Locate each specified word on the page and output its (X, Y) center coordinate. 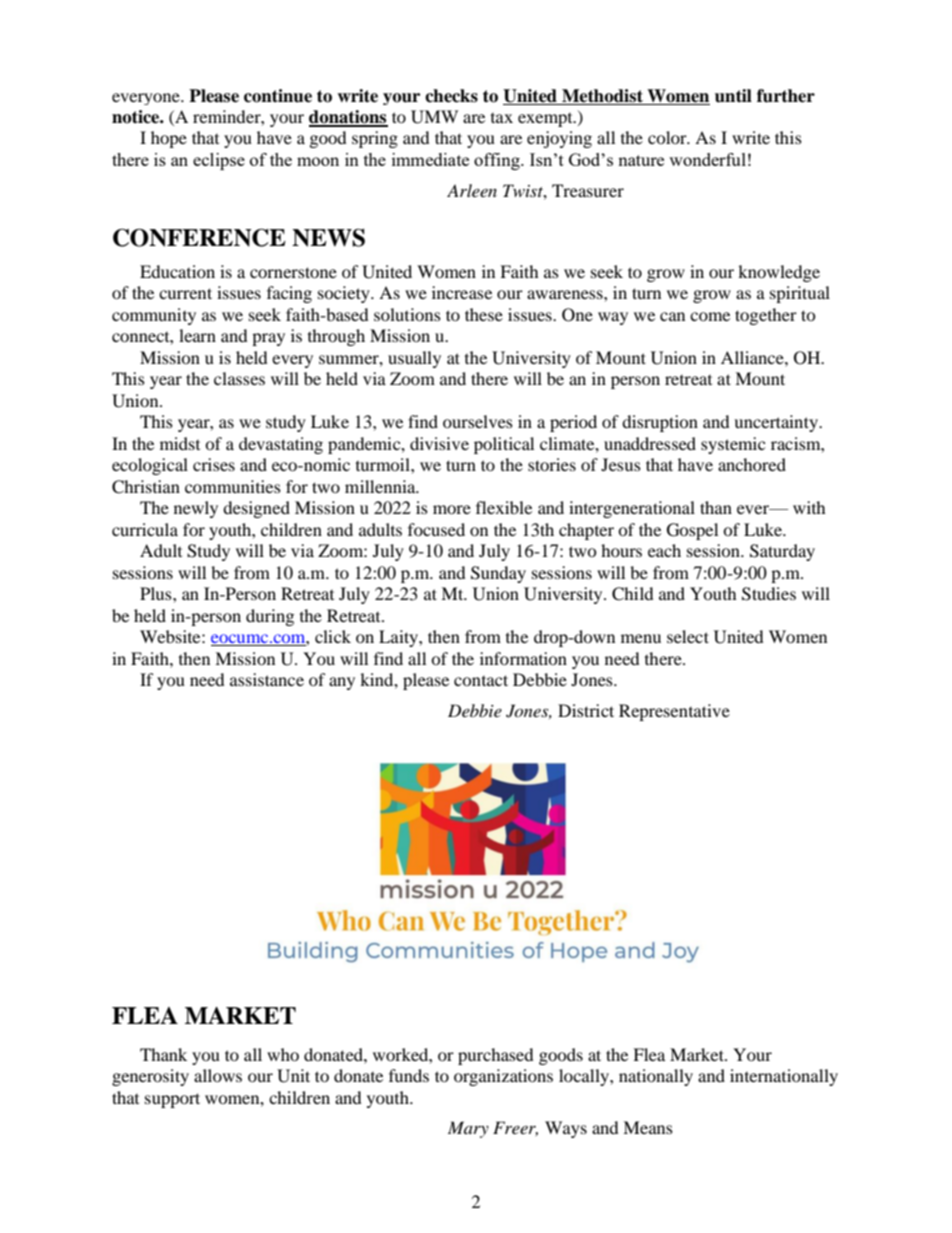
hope (169, 139)
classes (239, 378)
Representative (674, 712)
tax (502, 118)
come (710, 316)
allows (218, 1075)
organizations (503, 1077)
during (270, 617)
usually (414, 359)
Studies (769, 594)
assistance (267, 679)
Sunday (498, 574)
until (733, 96)
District (586, 710)
